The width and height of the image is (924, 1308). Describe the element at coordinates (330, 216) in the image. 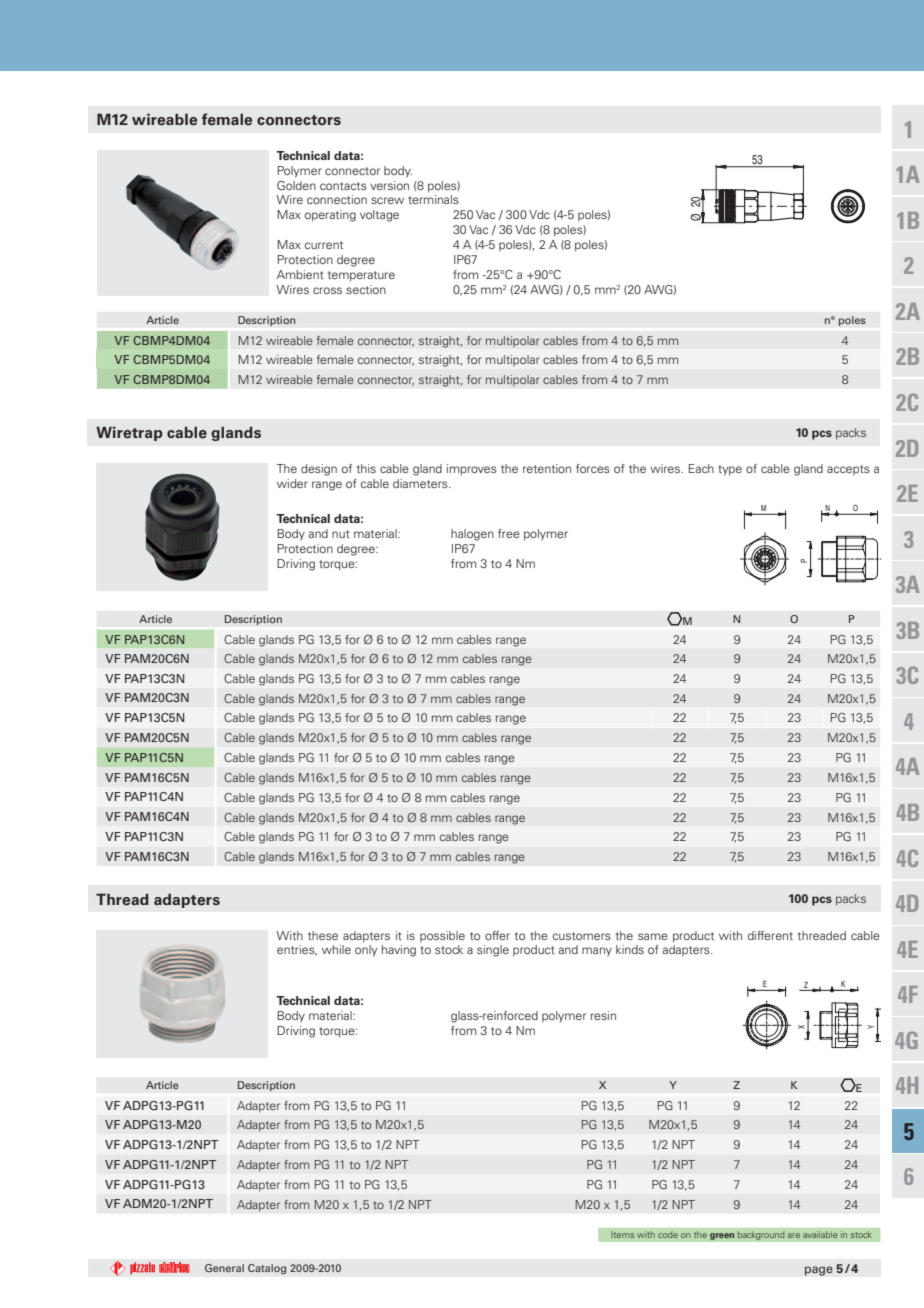

I see `operating` at that location.
